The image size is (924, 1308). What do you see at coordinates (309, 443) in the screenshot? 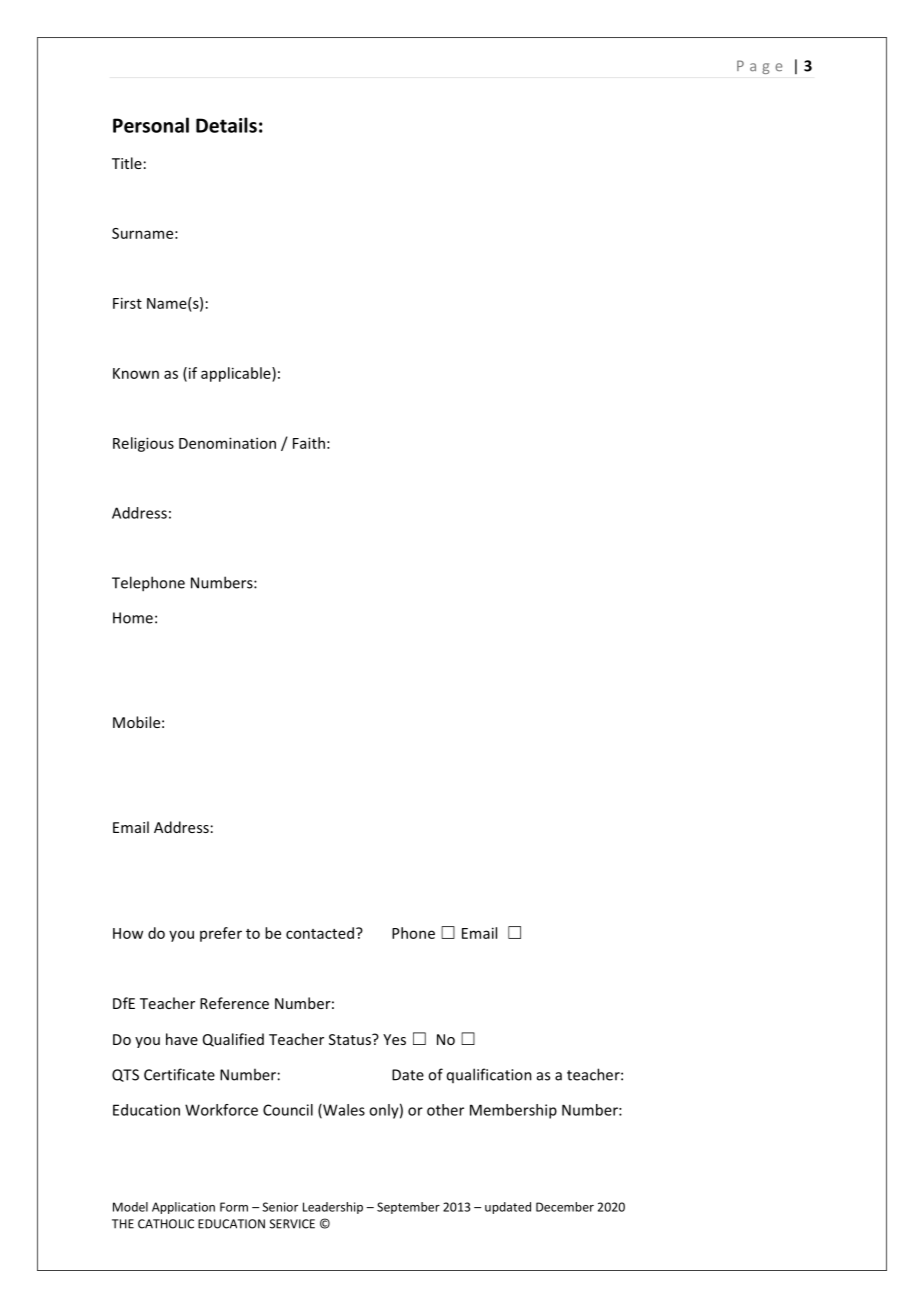
I see `Faith` at bounding box center [309, 443].
